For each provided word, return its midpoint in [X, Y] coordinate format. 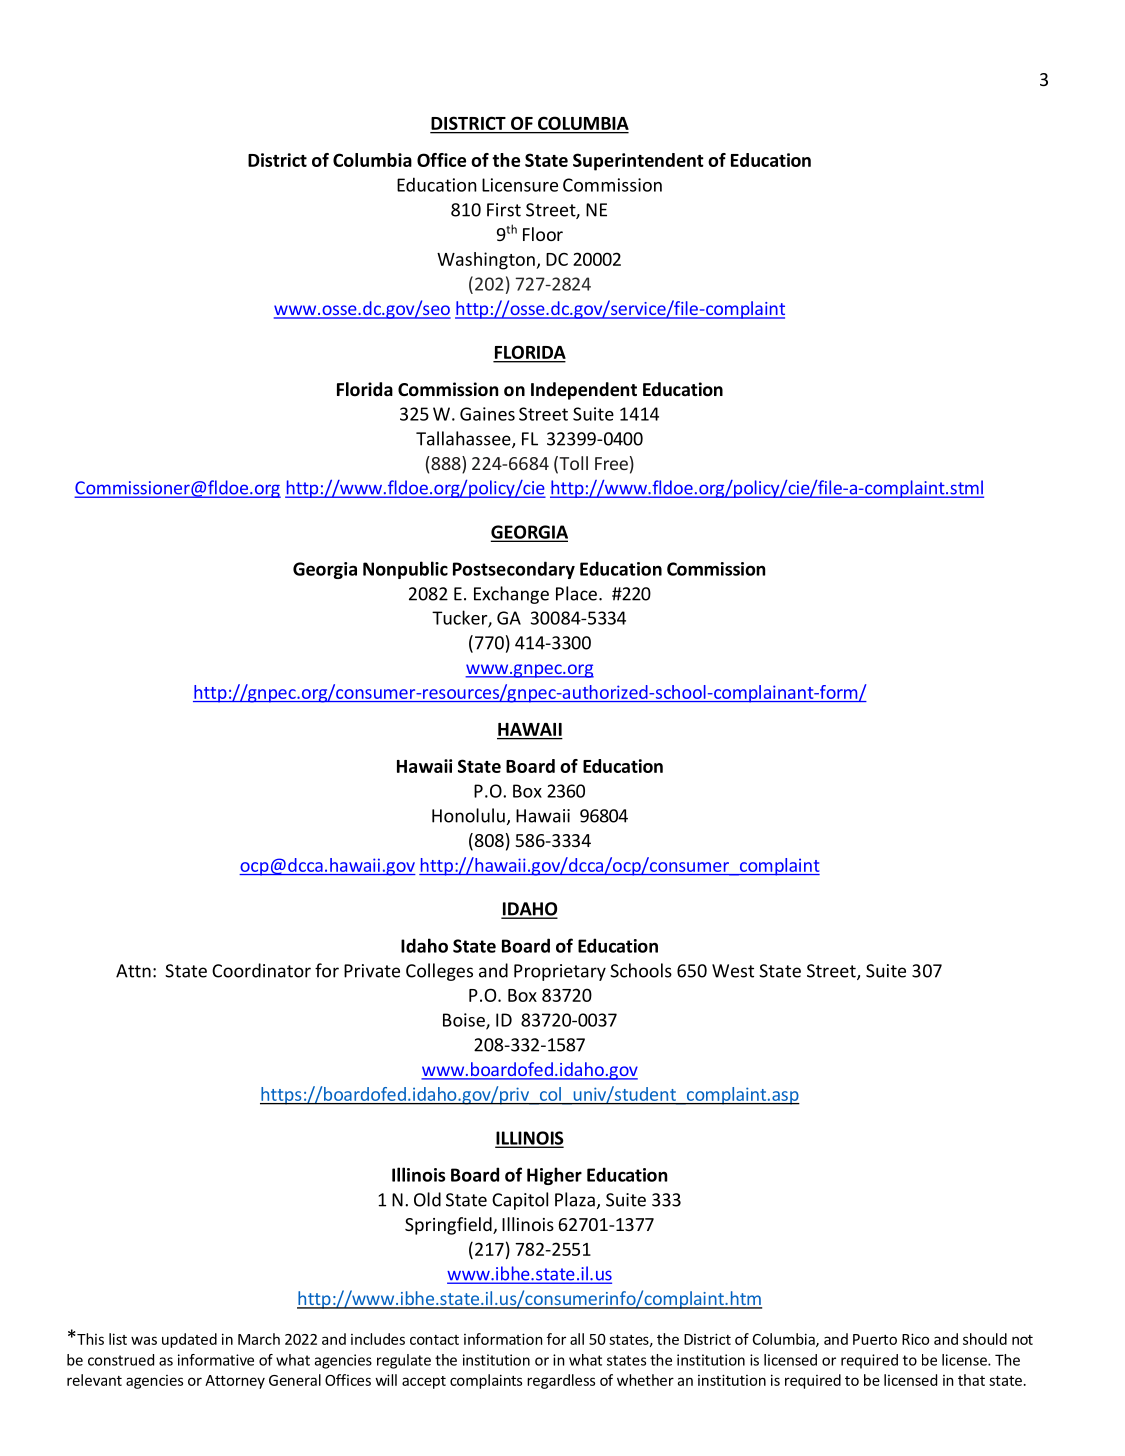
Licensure [520, 185]
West [733, 971]
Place [576, 593]
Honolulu [468, 815]
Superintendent [638, 162]
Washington [486, 261]
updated [189, 1340]
